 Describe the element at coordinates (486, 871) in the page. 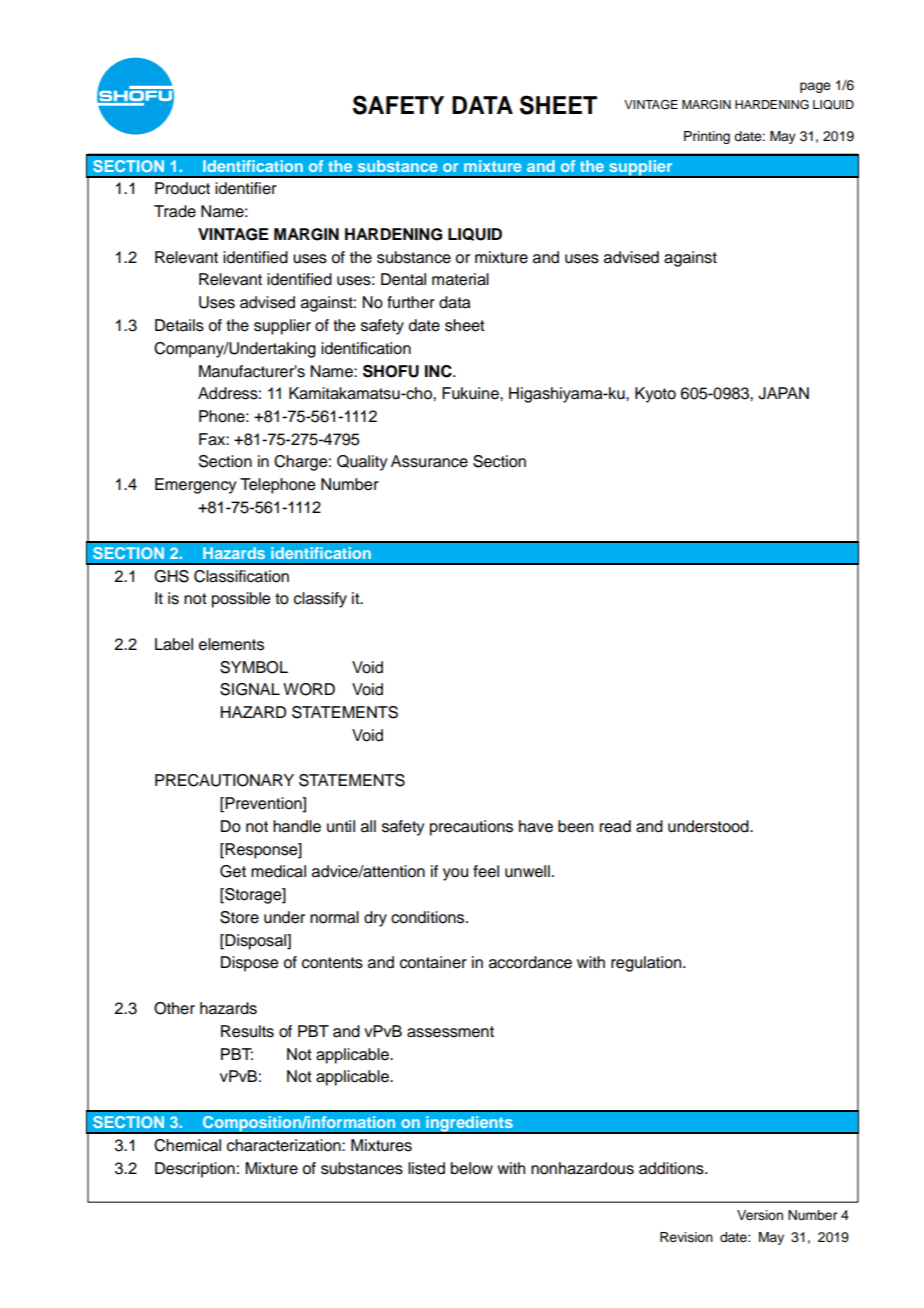

I see `feel` at that location.
